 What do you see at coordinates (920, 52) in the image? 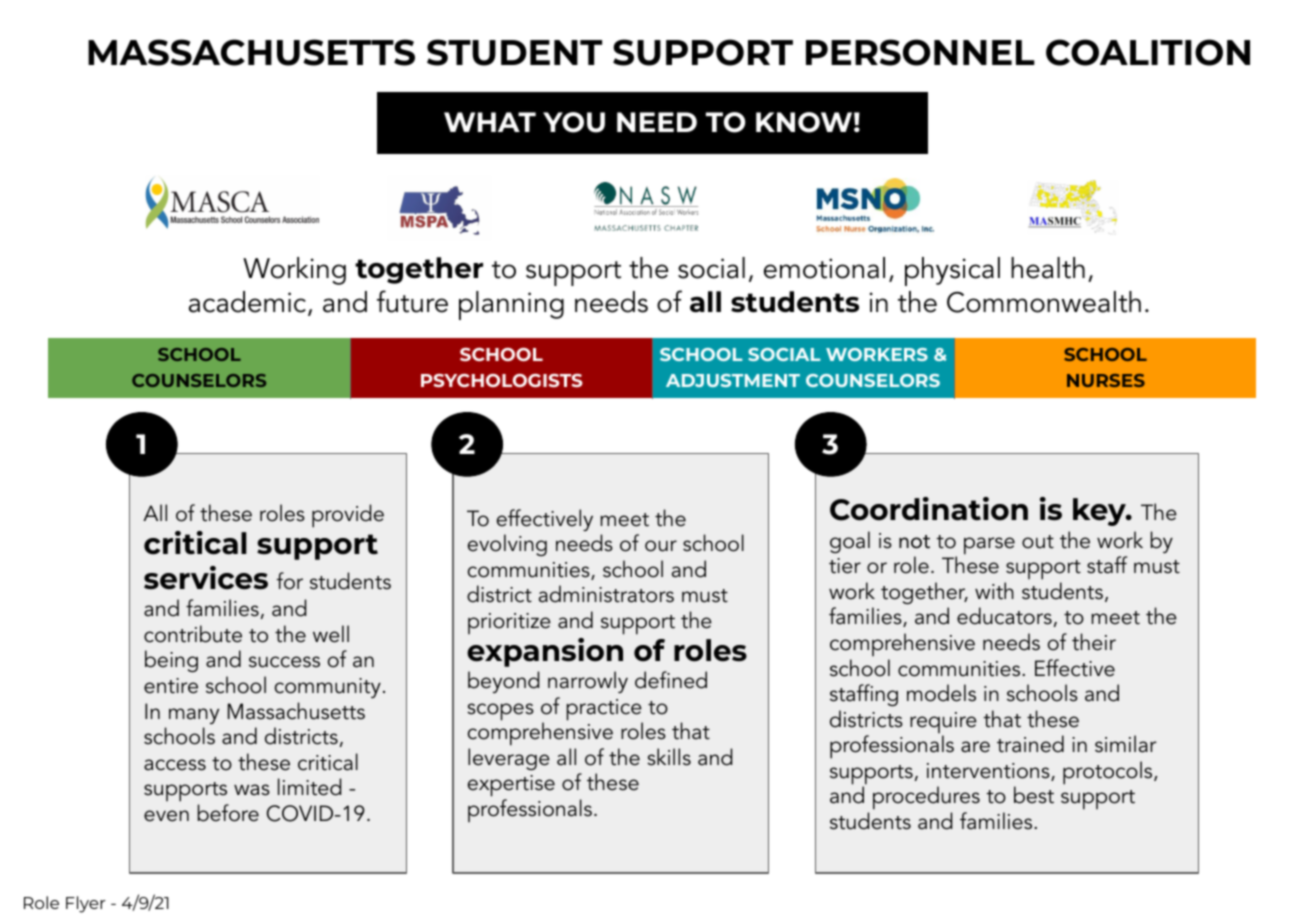
I see `PERSONNEL` at bounding box center [920, 52].
